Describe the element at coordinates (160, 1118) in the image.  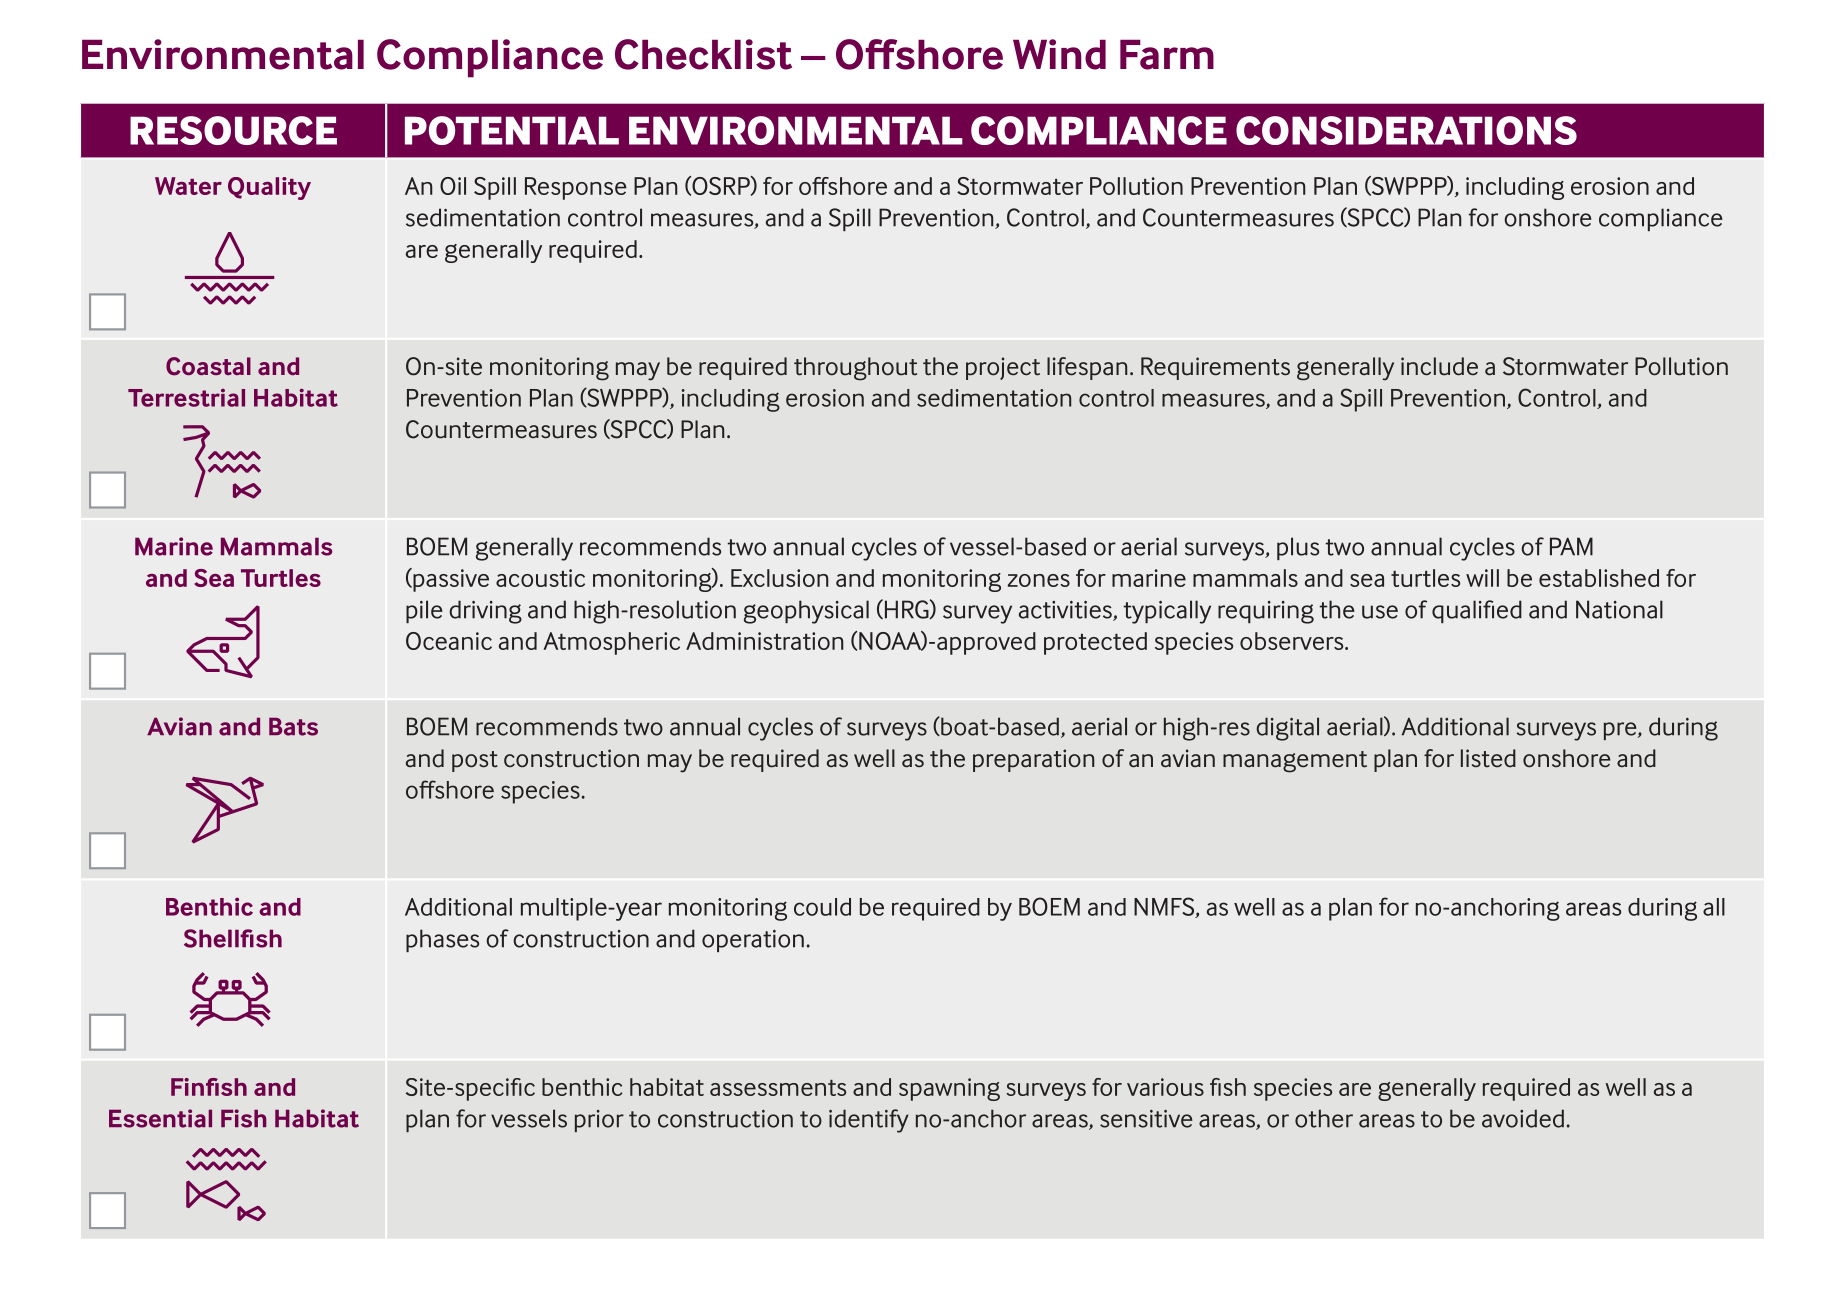
I see `Essential` at that location.
